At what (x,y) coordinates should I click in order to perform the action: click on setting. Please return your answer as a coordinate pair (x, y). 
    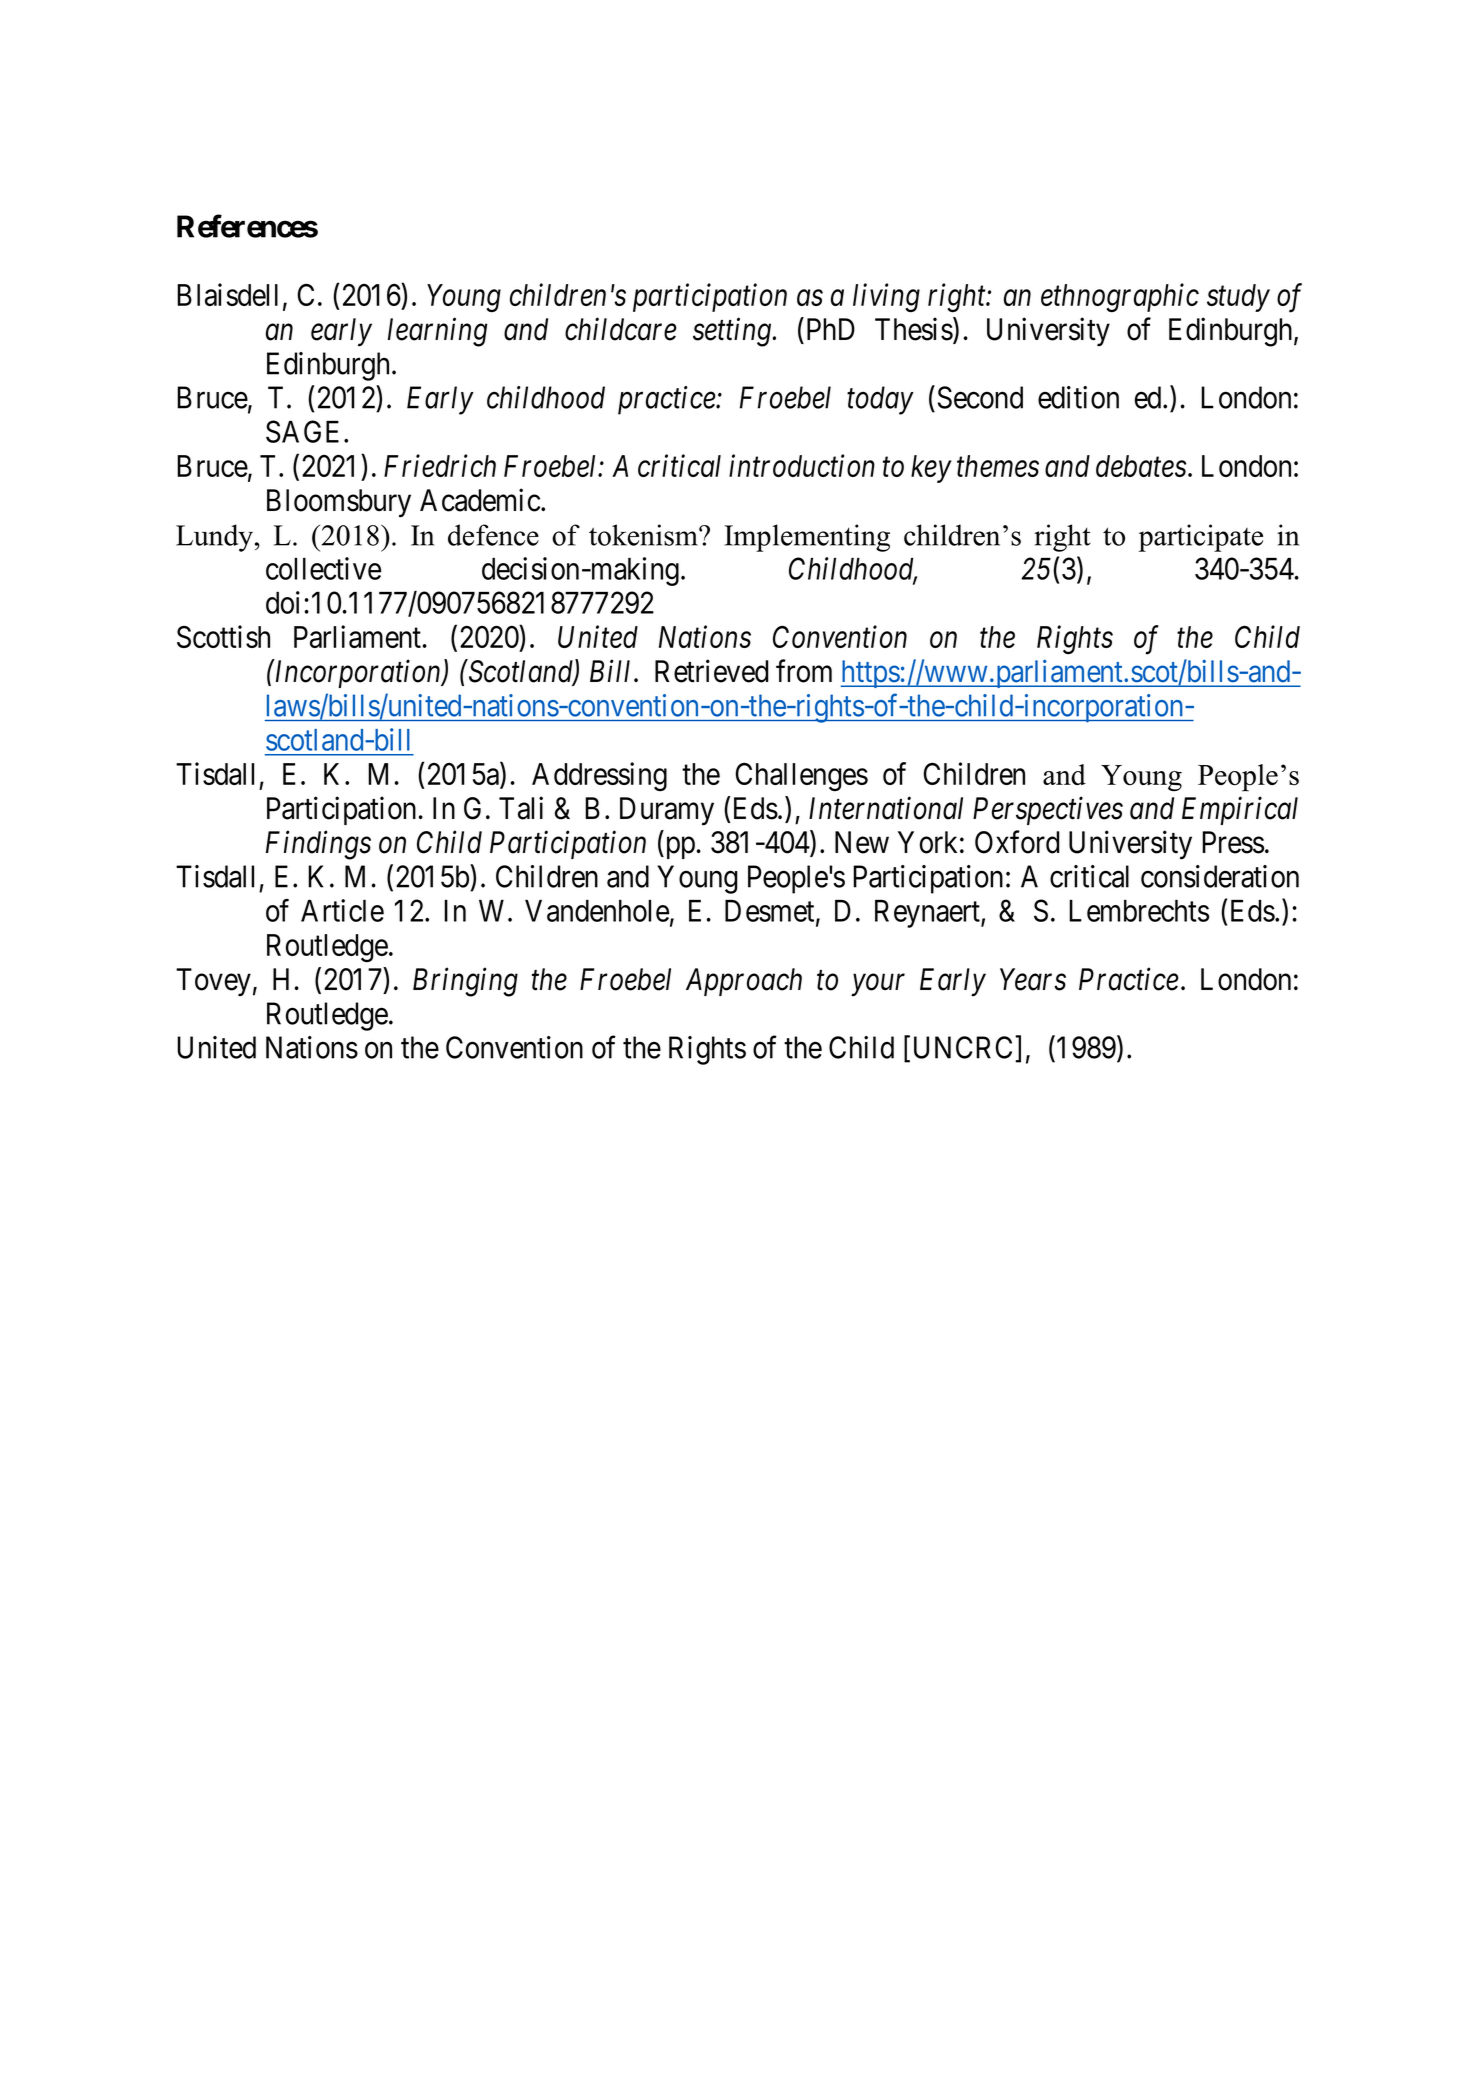
    Looking at the image, I should click on (733, 332).
